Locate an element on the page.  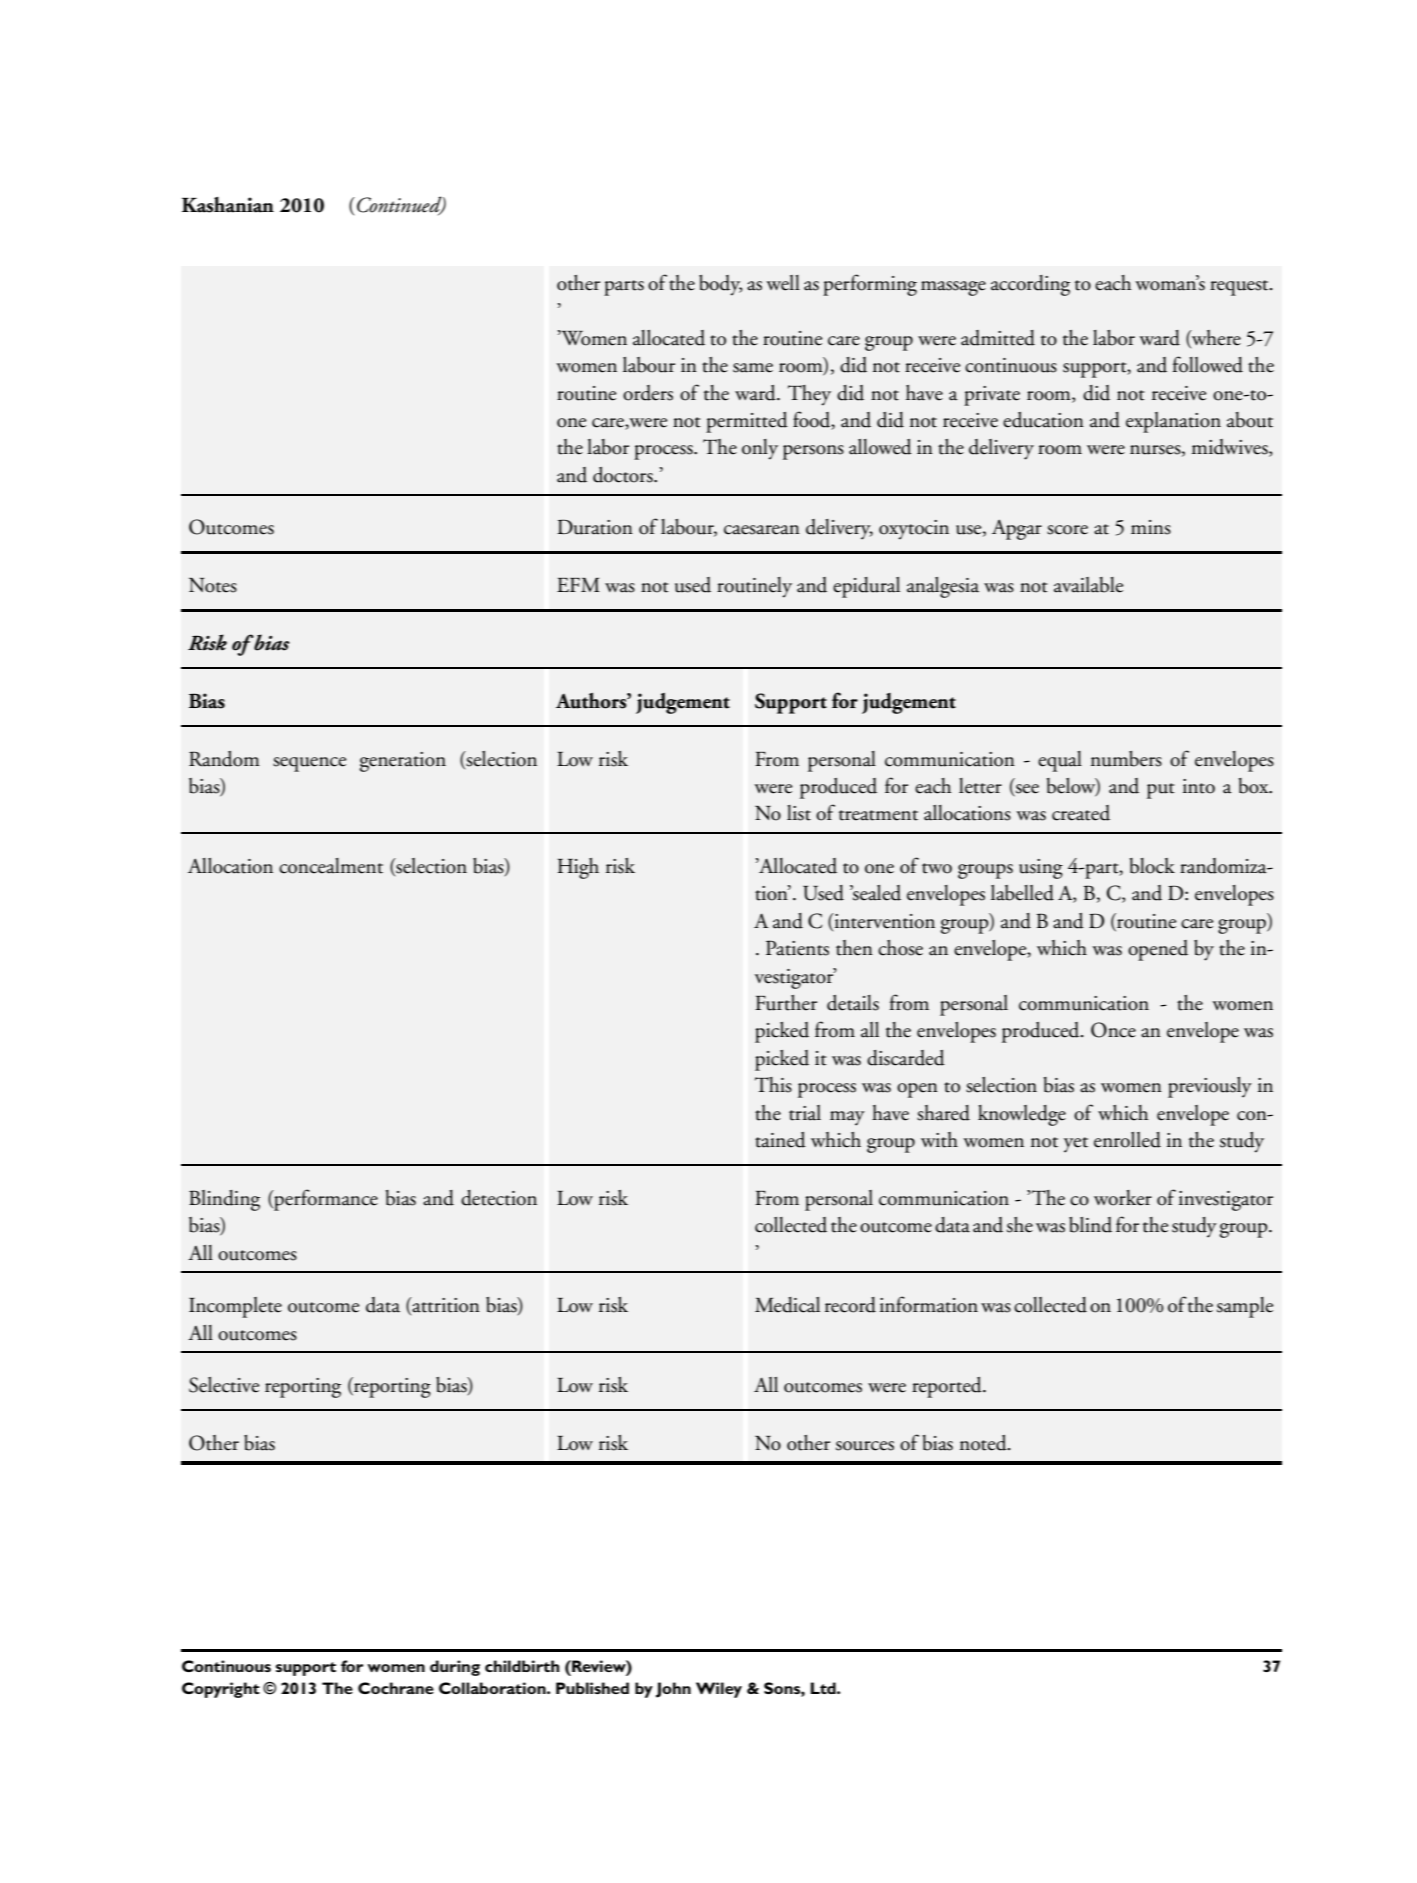
body is located at coordinates (721, 285).
